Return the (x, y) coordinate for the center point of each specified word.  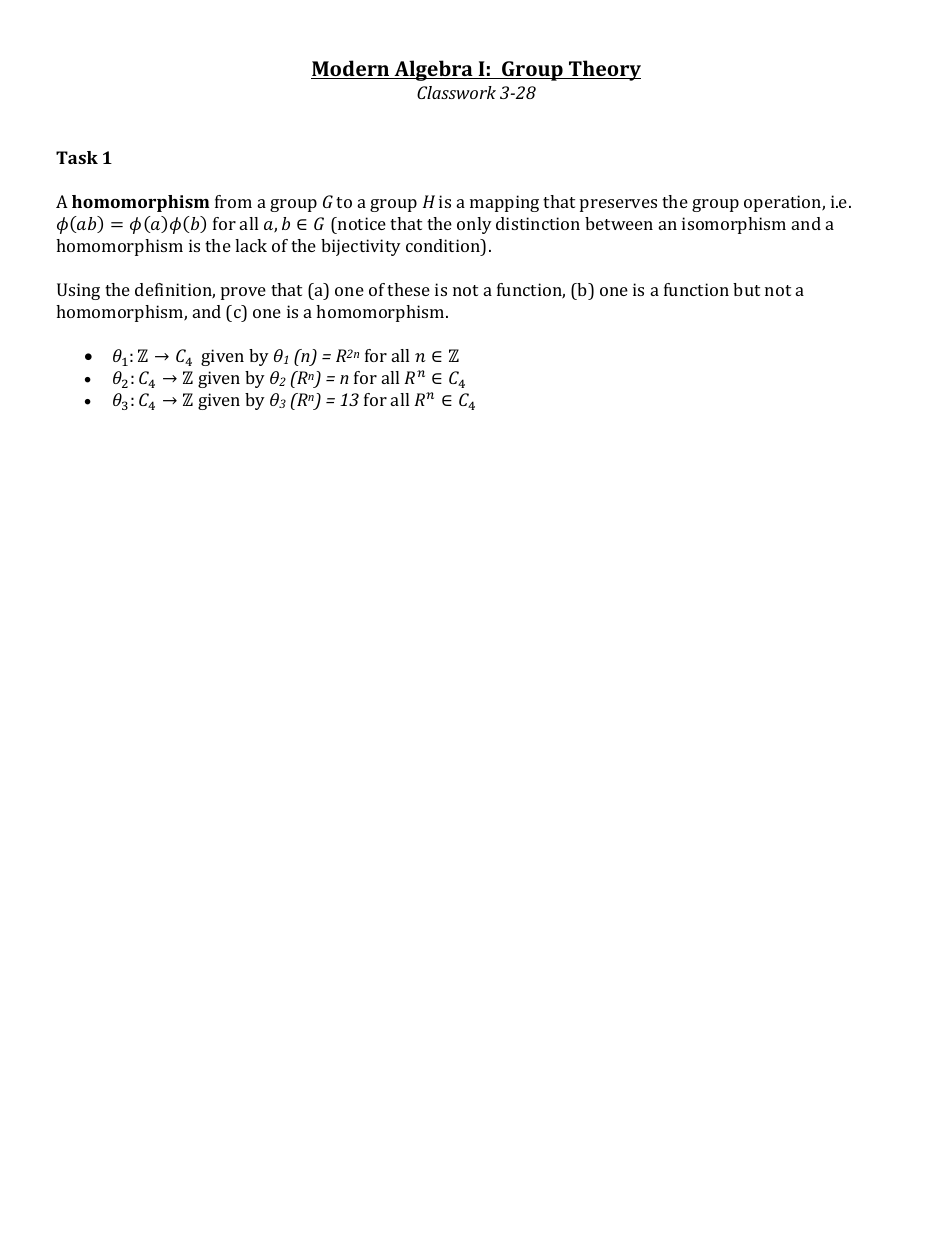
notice (361, 223)
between (619, 223)
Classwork (456, 92)
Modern (351, 69)
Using (78, 291)
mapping (504, 203)
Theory (604, 70)
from (233, 201)
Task (77, 157)
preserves (618, 205)
